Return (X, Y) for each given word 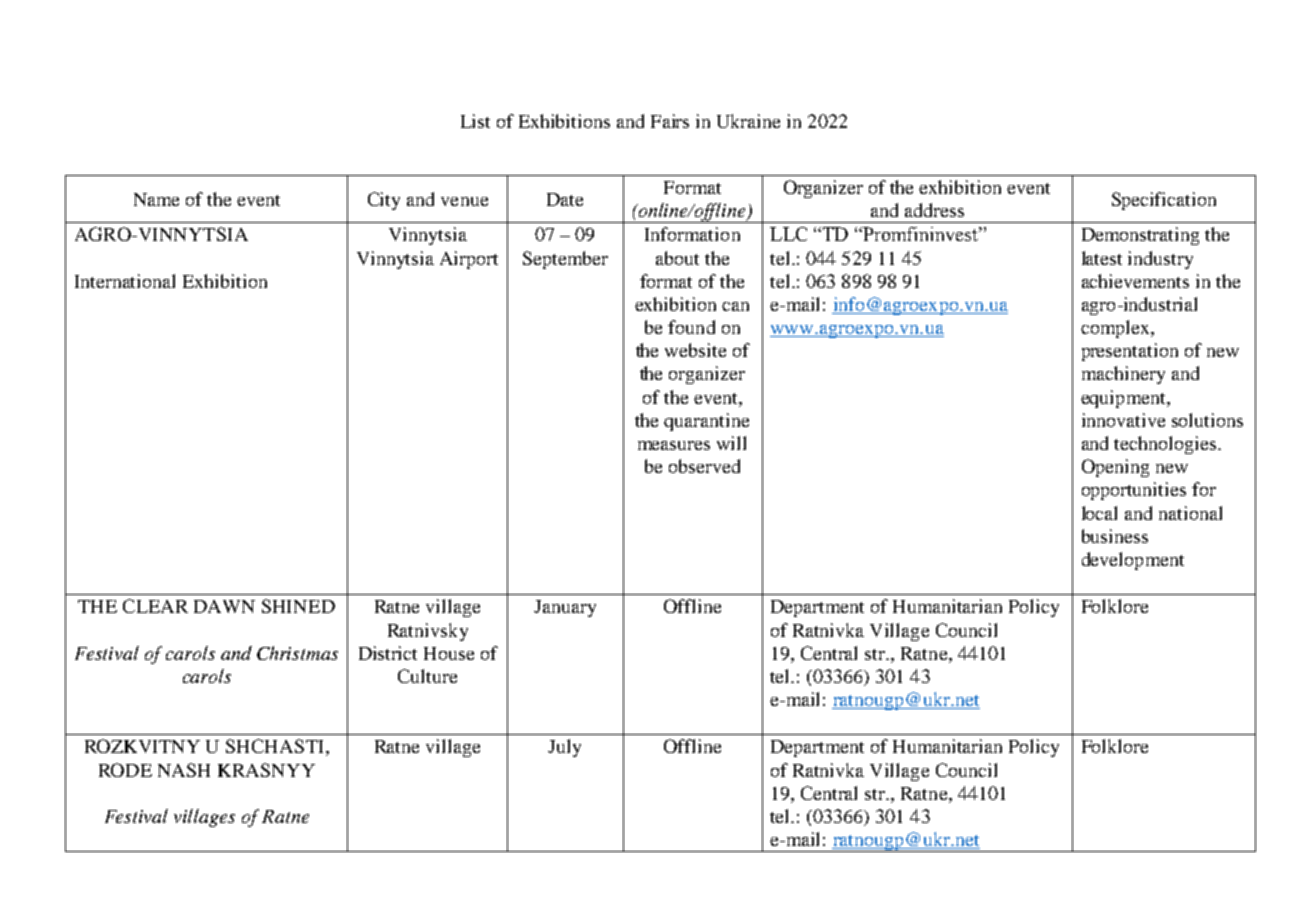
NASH (184, 770)
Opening (1115, 468)
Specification (1164, 201)
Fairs (670, 121)
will (731, 443)
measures (674, 445)
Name (156, 199)
